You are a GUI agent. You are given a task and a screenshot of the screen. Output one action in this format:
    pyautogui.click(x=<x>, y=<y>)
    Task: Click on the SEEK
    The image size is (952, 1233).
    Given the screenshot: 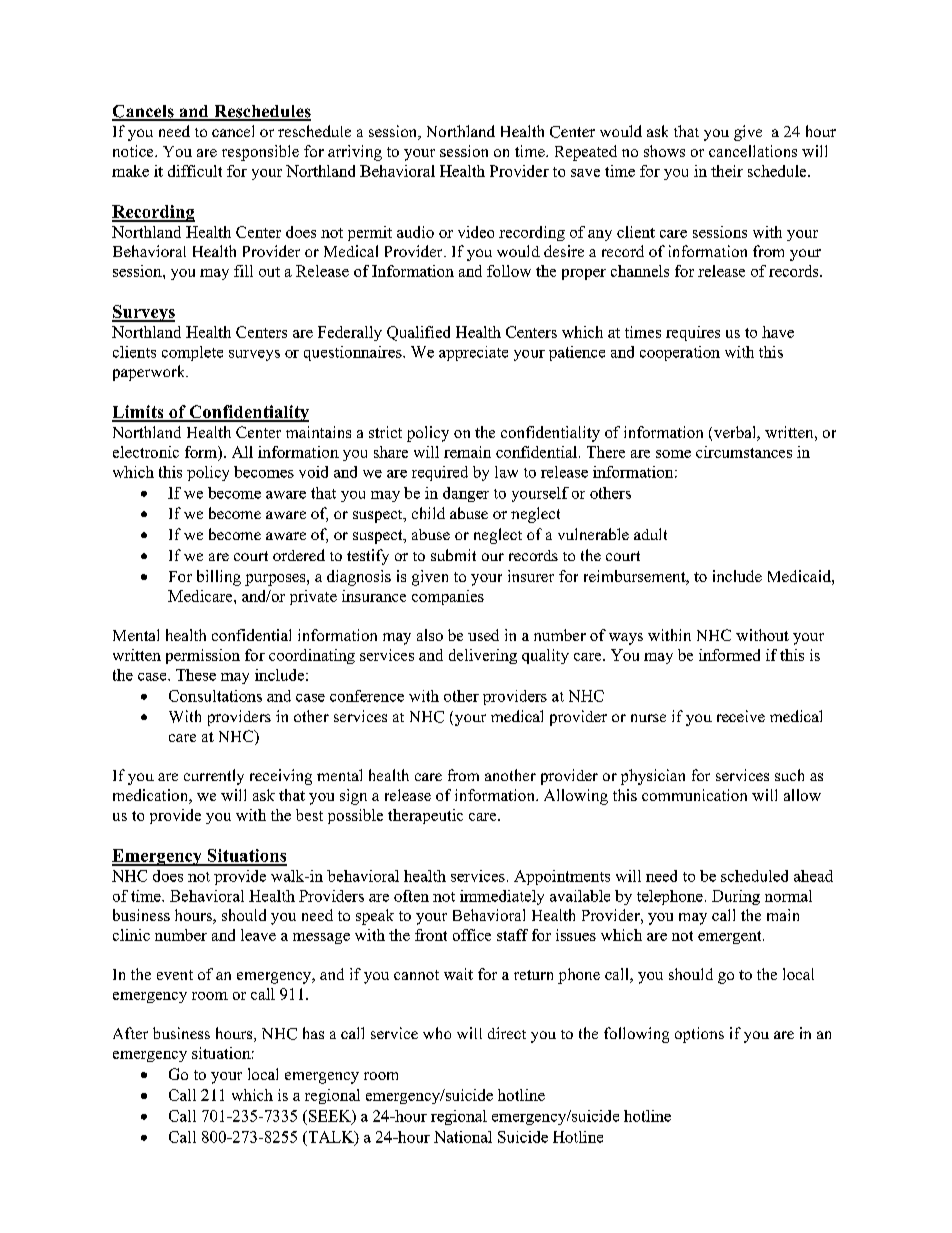 What is the action you would take?
    pyautogui.click(x=331, y=1117)
